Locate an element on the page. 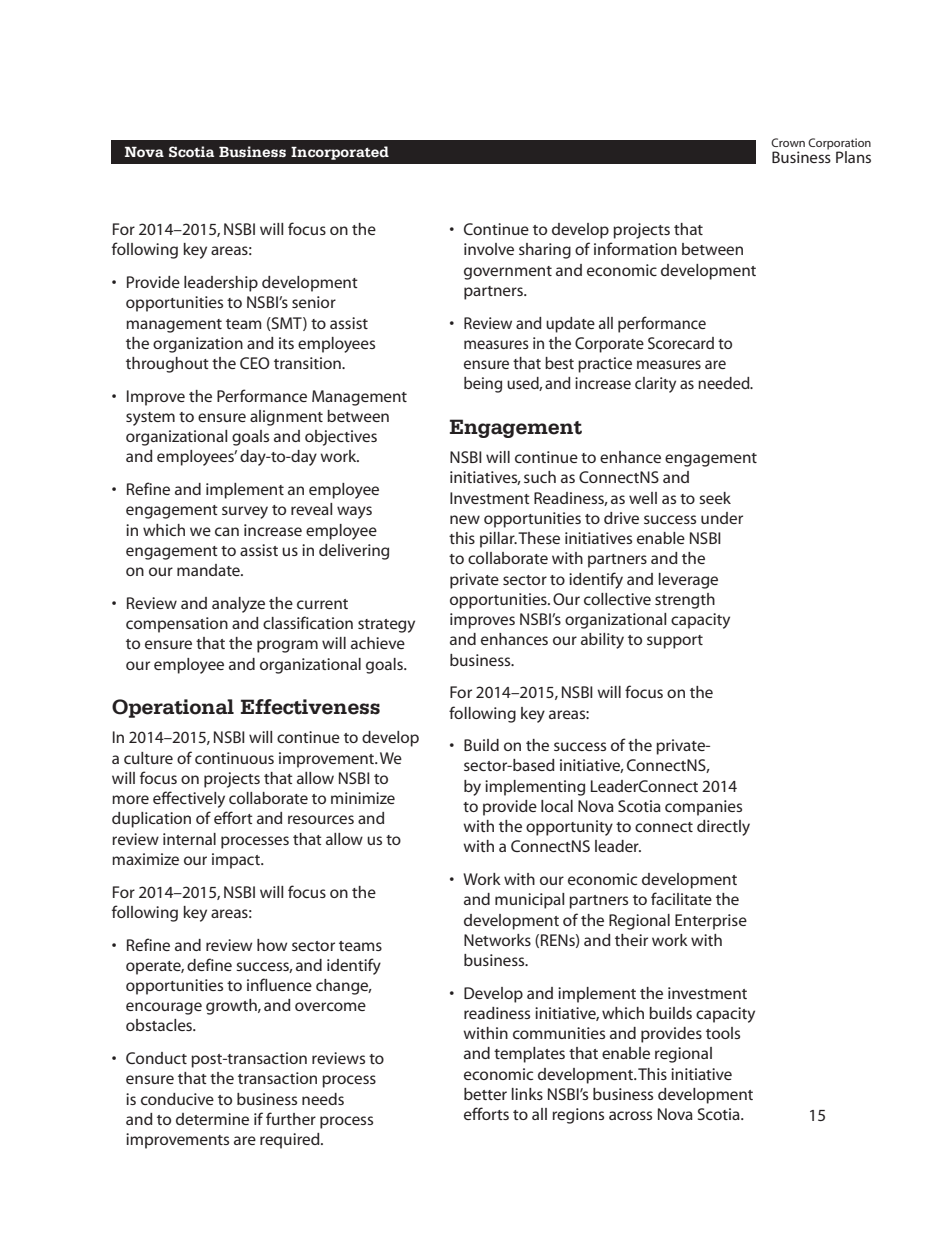  impact is located at coordinates (237, 861).
